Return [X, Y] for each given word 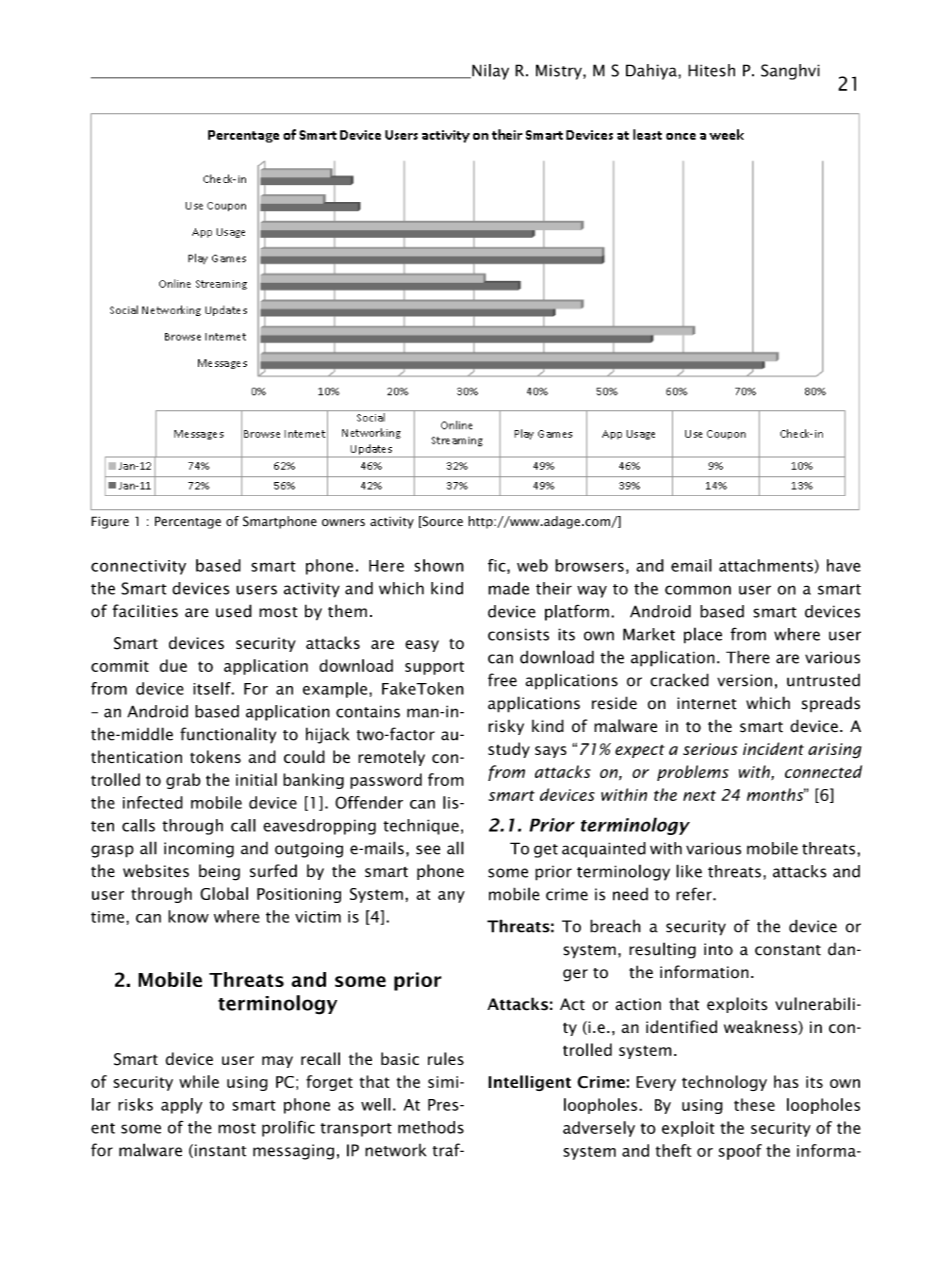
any [451, 897]
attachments [766, 565]
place [703, 635]
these [754, 1104]
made [508, 588]
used [234, 611]
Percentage [188, 522]
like [689, 871]
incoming [199, 850]
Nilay [489, 72]
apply [182, 1106]
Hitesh [711, 70]
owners [343, 522]
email [691, 565]
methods [431, 1127]
